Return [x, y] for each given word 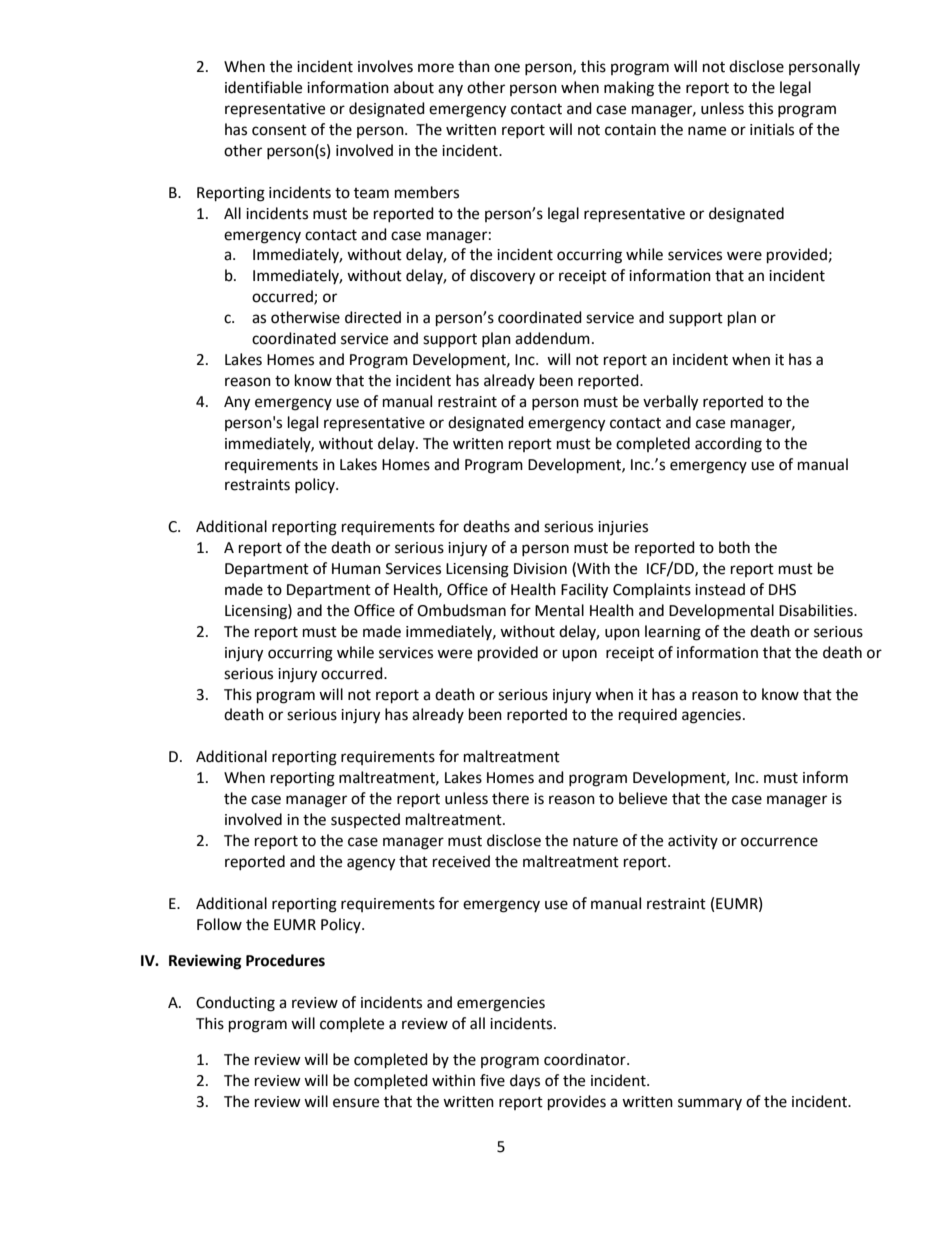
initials [772, 129]
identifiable [263, 87]
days [525, 1081]
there [510, 798]
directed [373, 317]
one [507, 68]
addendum [552, 338]
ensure [356, 1103]
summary [710, 1104]
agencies [711, 716]
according [728, 445]
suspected [365, 820]
